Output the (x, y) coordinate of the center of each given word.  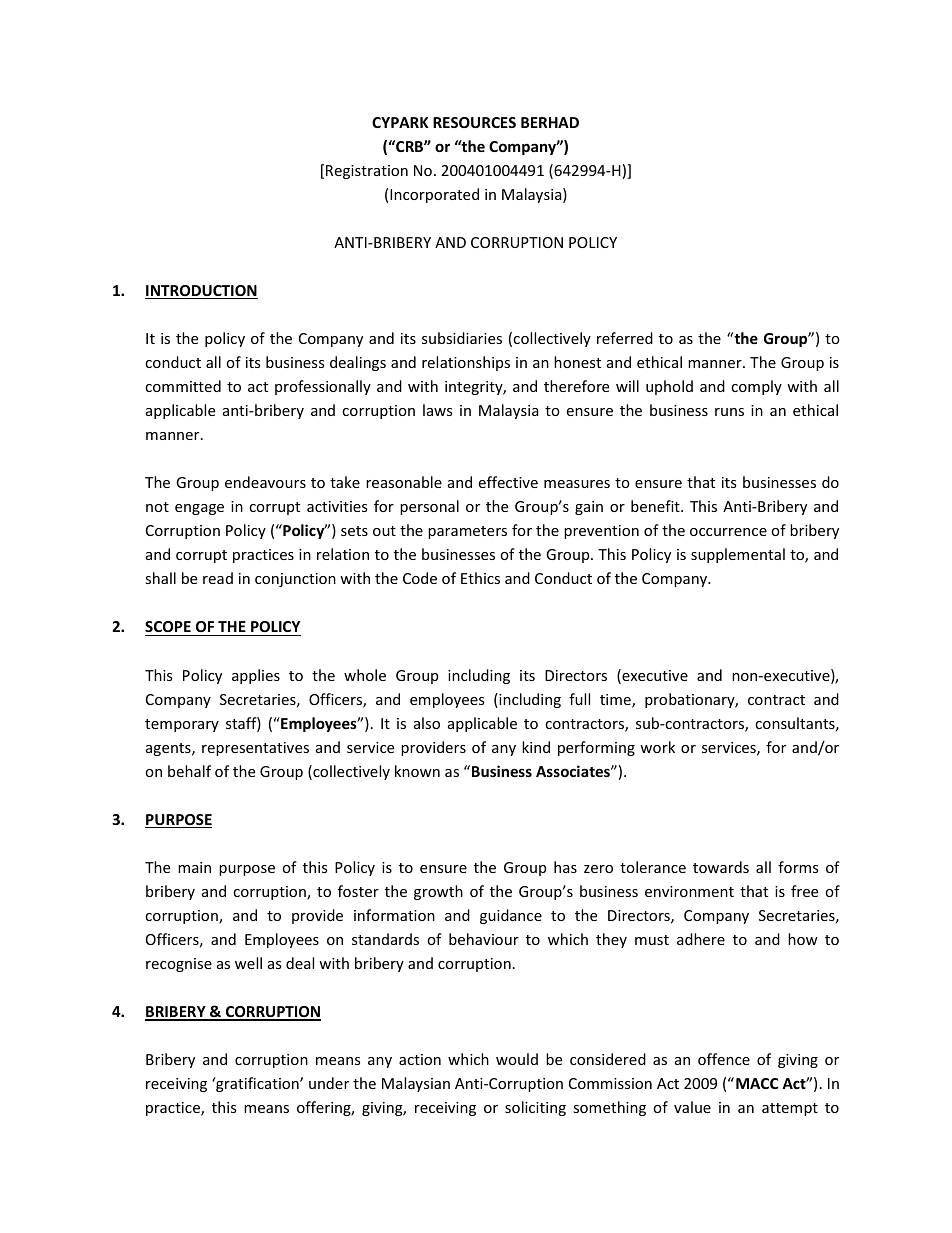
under (329, 1083)
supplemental (738, 555)
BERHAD (550, 122)
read (218, 578)
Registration (367, 172)
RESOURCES (474, 122)
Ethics (480, 578)
